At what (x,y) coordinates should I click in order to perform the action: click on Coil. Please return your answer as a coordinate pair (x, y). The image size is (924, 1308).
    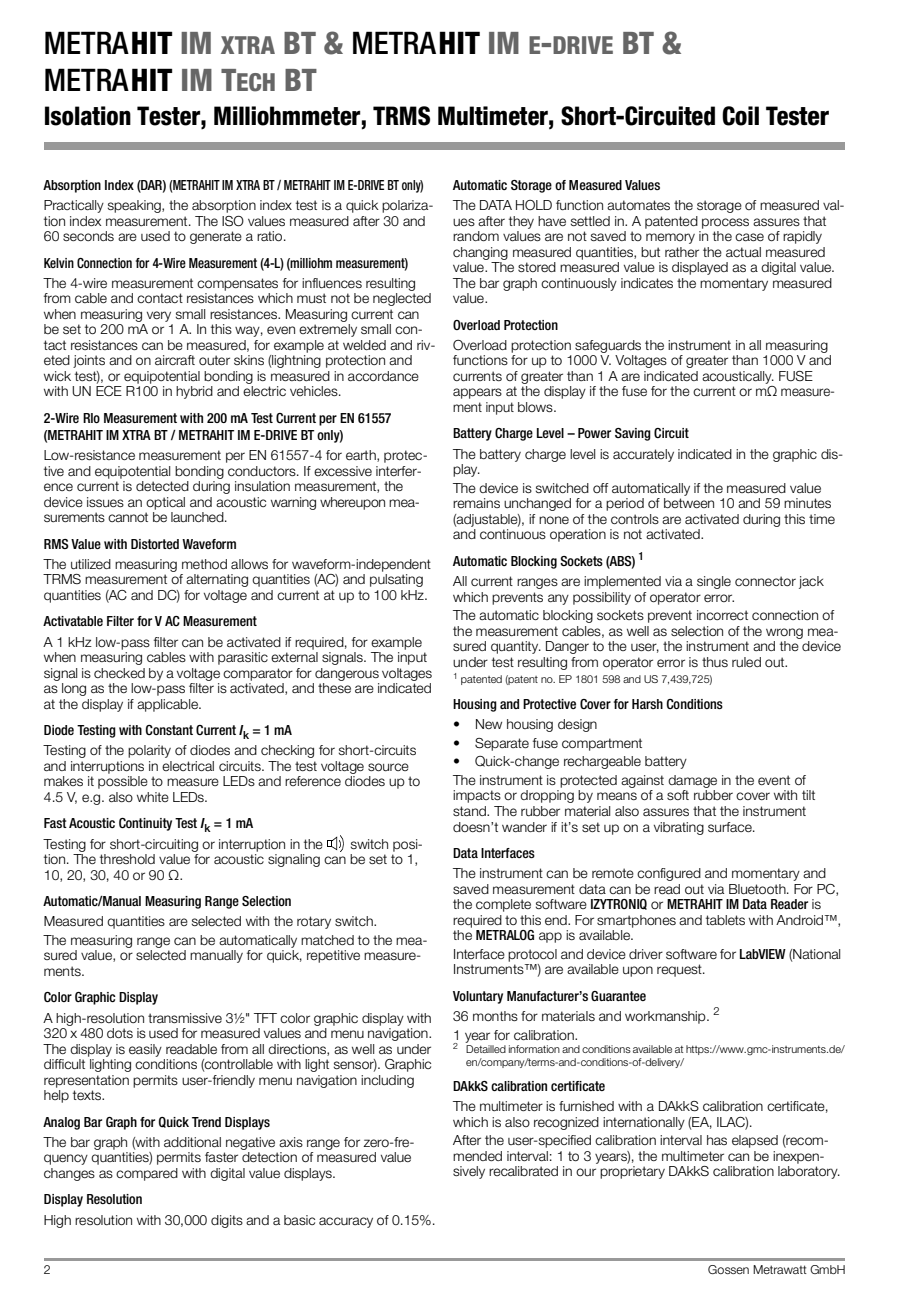
    Looking at the image, I should click on (740, 116).
